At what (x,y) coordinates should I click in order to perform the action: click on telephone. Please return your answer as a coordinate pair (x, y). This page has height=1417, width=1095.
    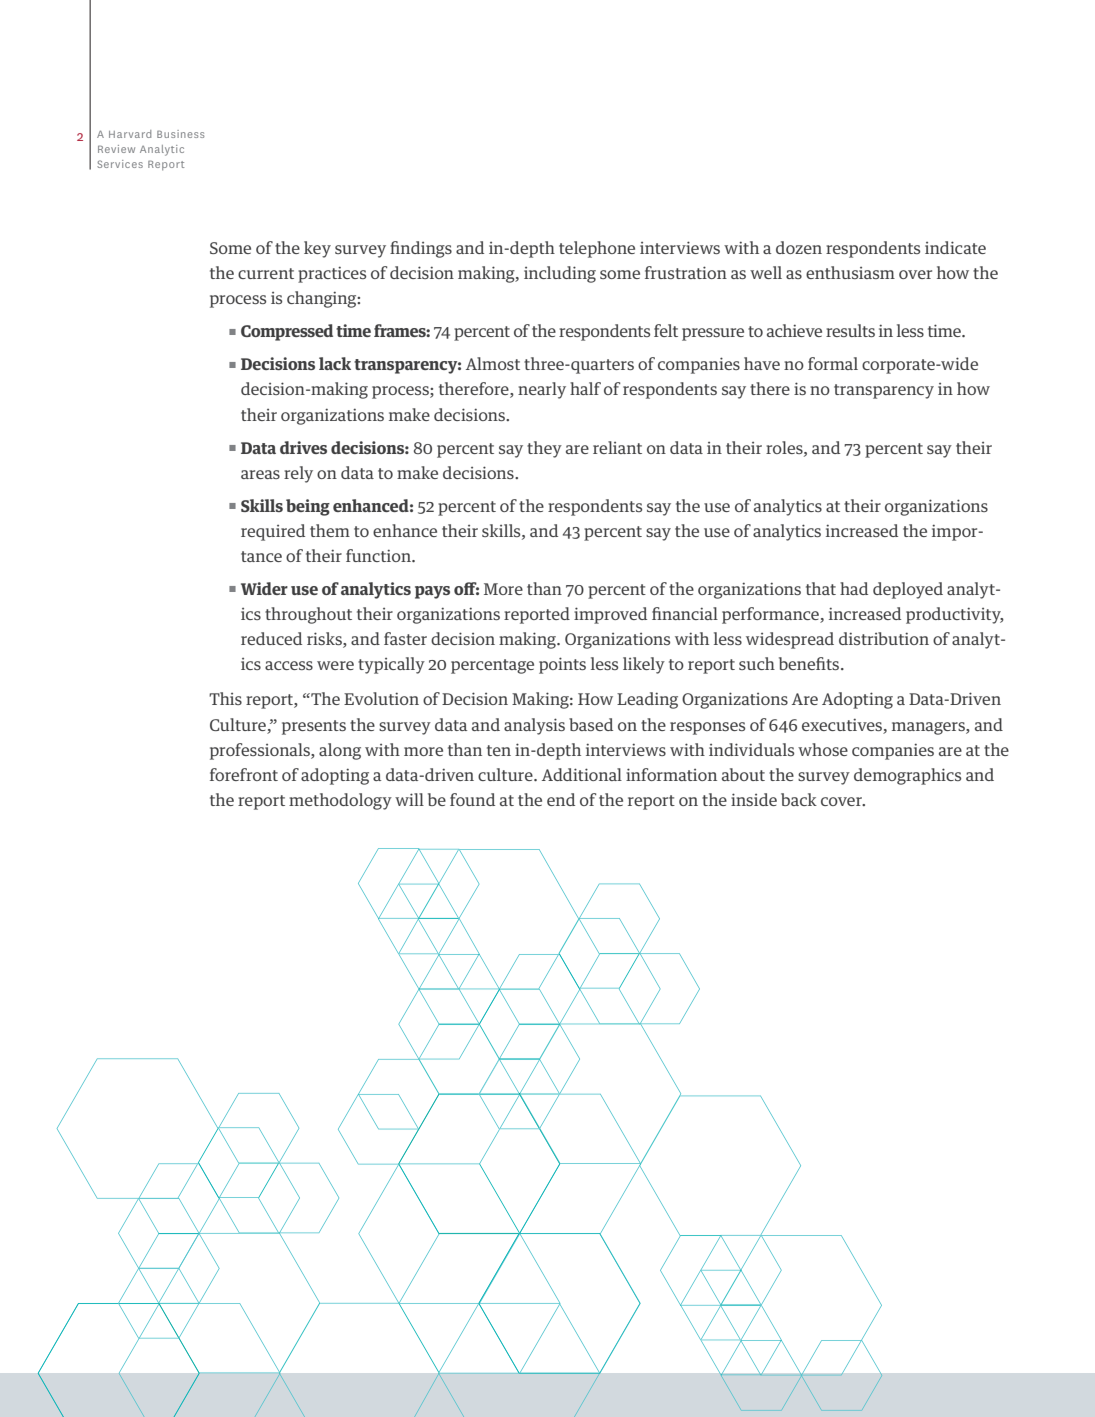
    Looking at the image, I should click on (597, 249).
